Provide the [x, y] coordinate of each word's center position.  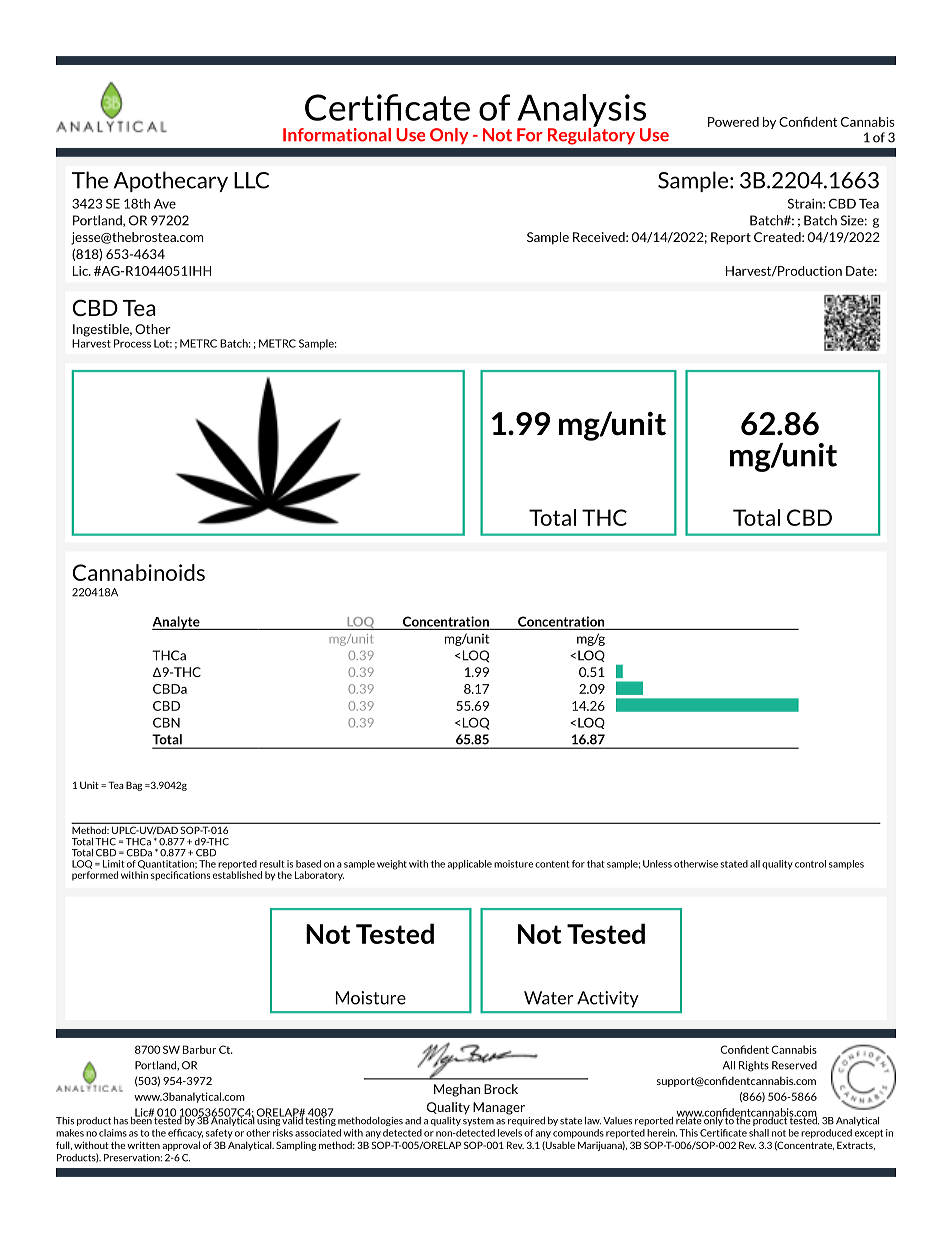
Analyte [177, 623]
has [121, 1121]
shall [759, 1133]
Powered [733, 122]
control [810, 864]
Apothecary [171, 181]
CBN [166, 722]
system [478, 1121]
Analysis [581, 111]
